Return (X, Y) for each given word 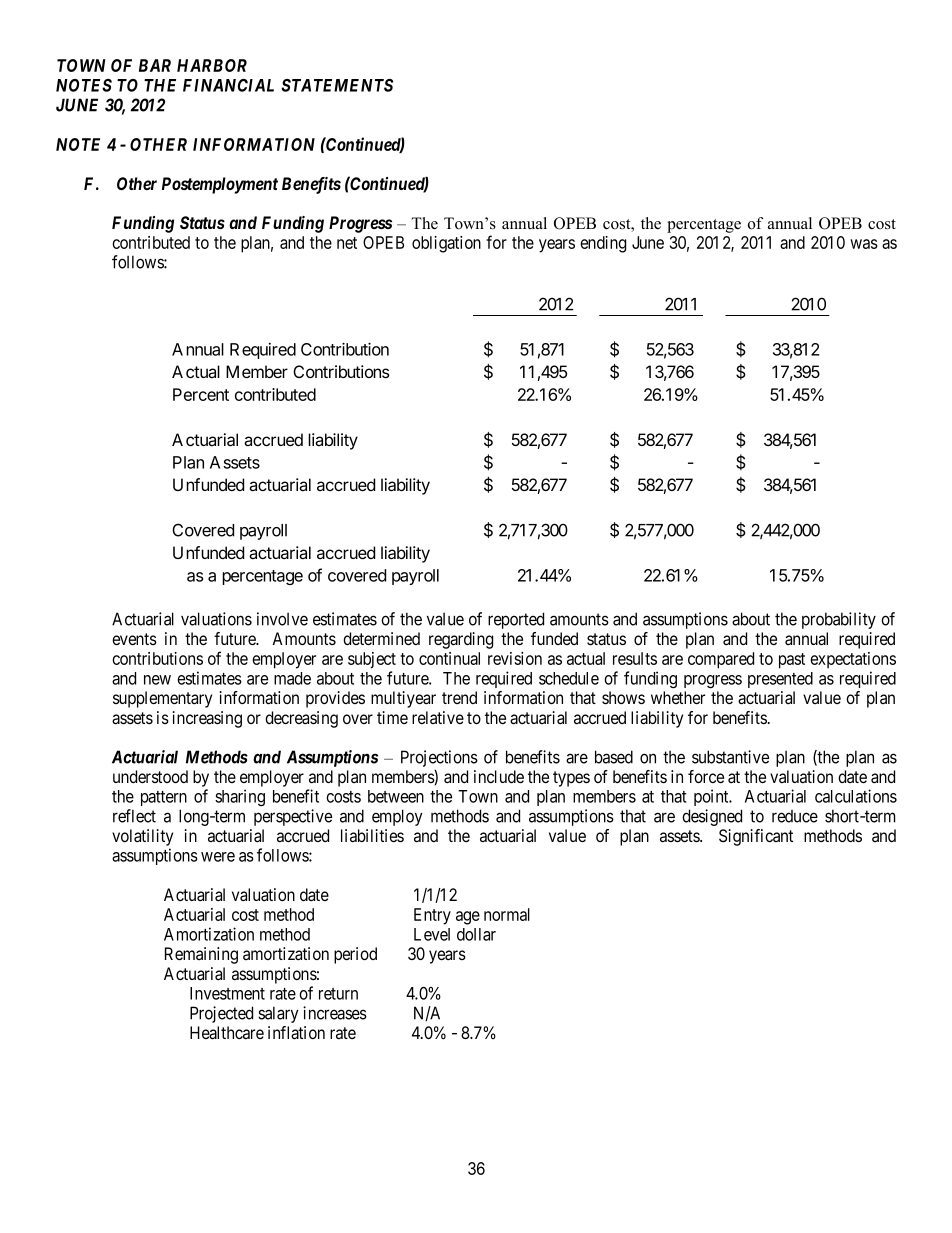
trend (459, 697)
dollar (476, 934)
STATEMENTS (337, 85)
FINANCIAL (228, 85)
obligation (446, 244)
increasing (207, 719)
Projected (221, 1014)
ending (603, 244)
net (347, 243)
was (864, 244)
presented (780, 680)
